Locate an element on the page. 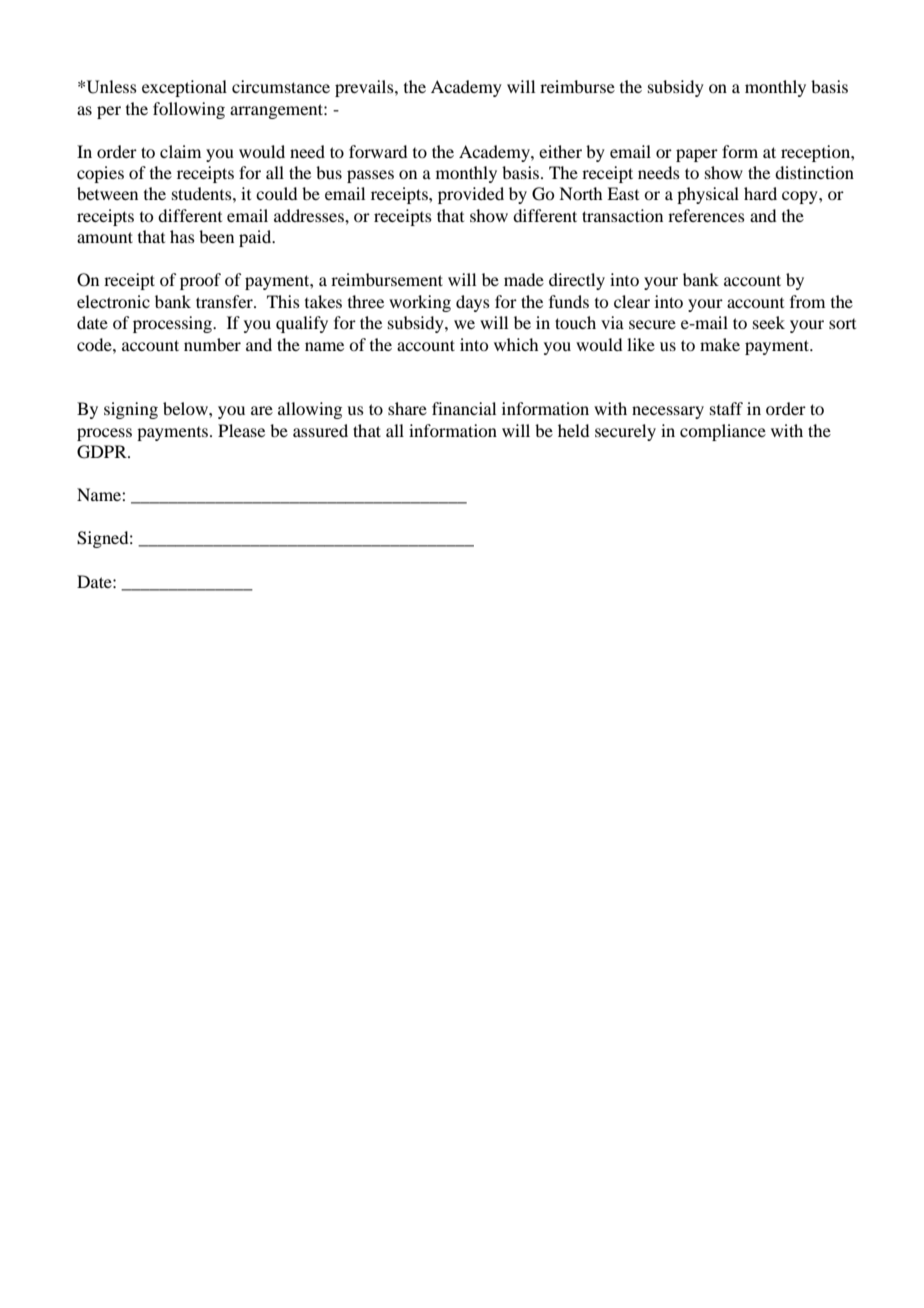  prevails is located at coordinates (365, 88).
